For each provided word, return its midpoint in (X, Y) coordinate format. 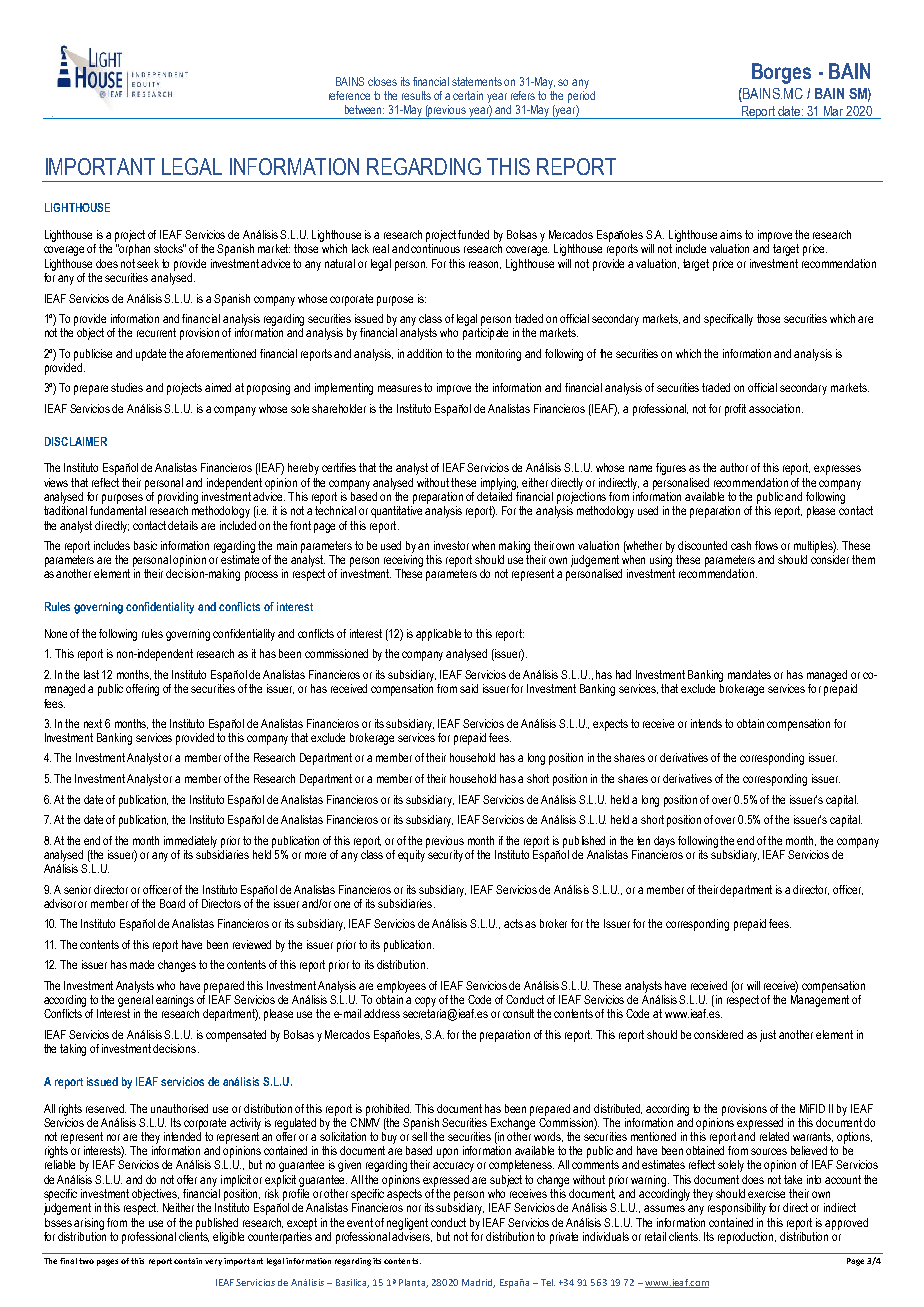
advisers (412, 1235)
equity (412, 854)
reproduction (747, 1238)
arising (89, 1224)
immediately (190, 842)
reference (349, 95)
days (664, 842)
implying (499, 484)
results (416, 95)
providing (178, 498)
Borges (781, 73)
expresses (837, 470)
